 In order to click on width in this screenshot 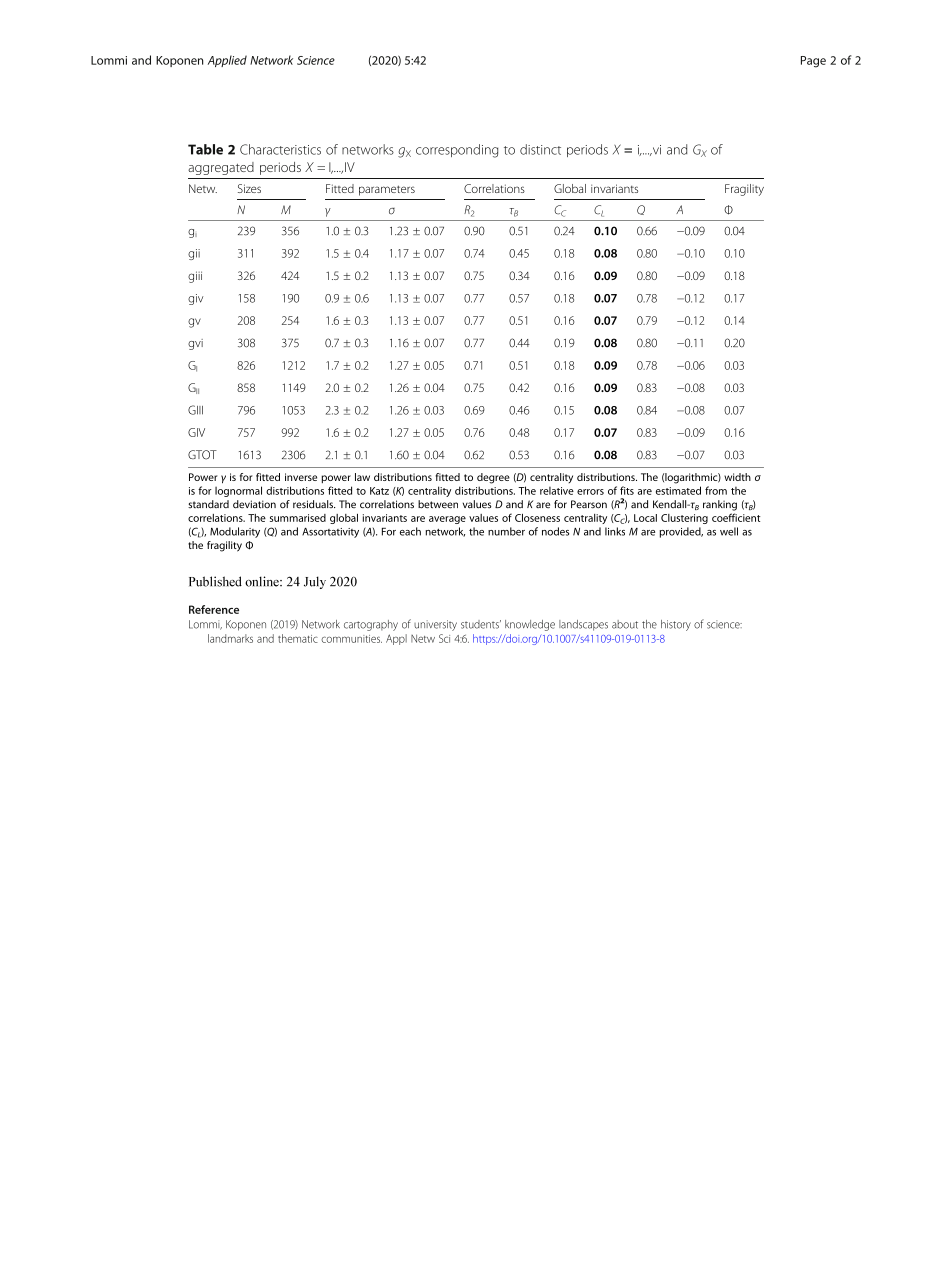, I will do `click(737, 477)`.
